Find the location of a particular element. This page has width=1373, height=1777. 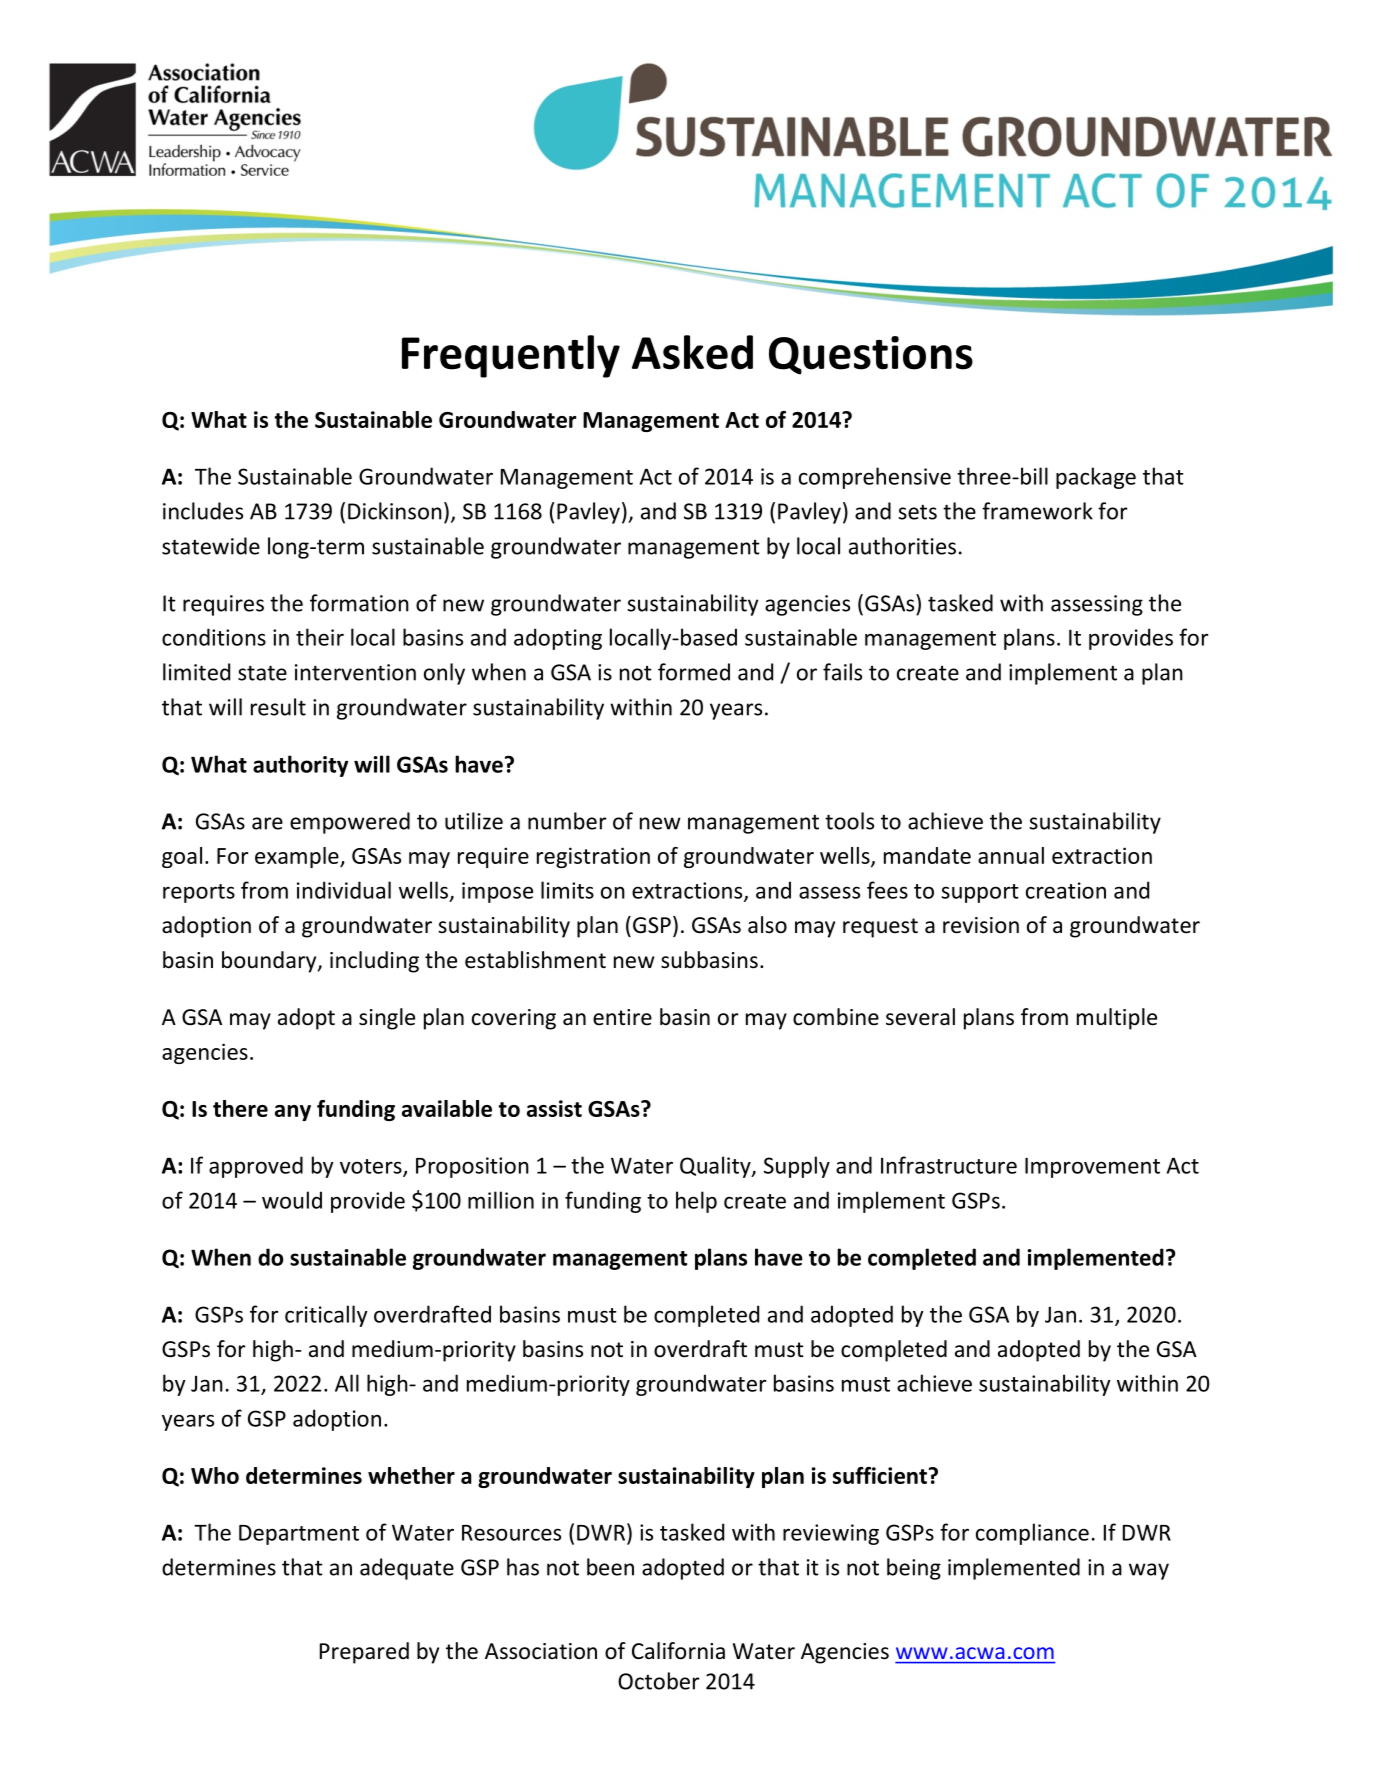

fails is located at coordinates (842, 672).
